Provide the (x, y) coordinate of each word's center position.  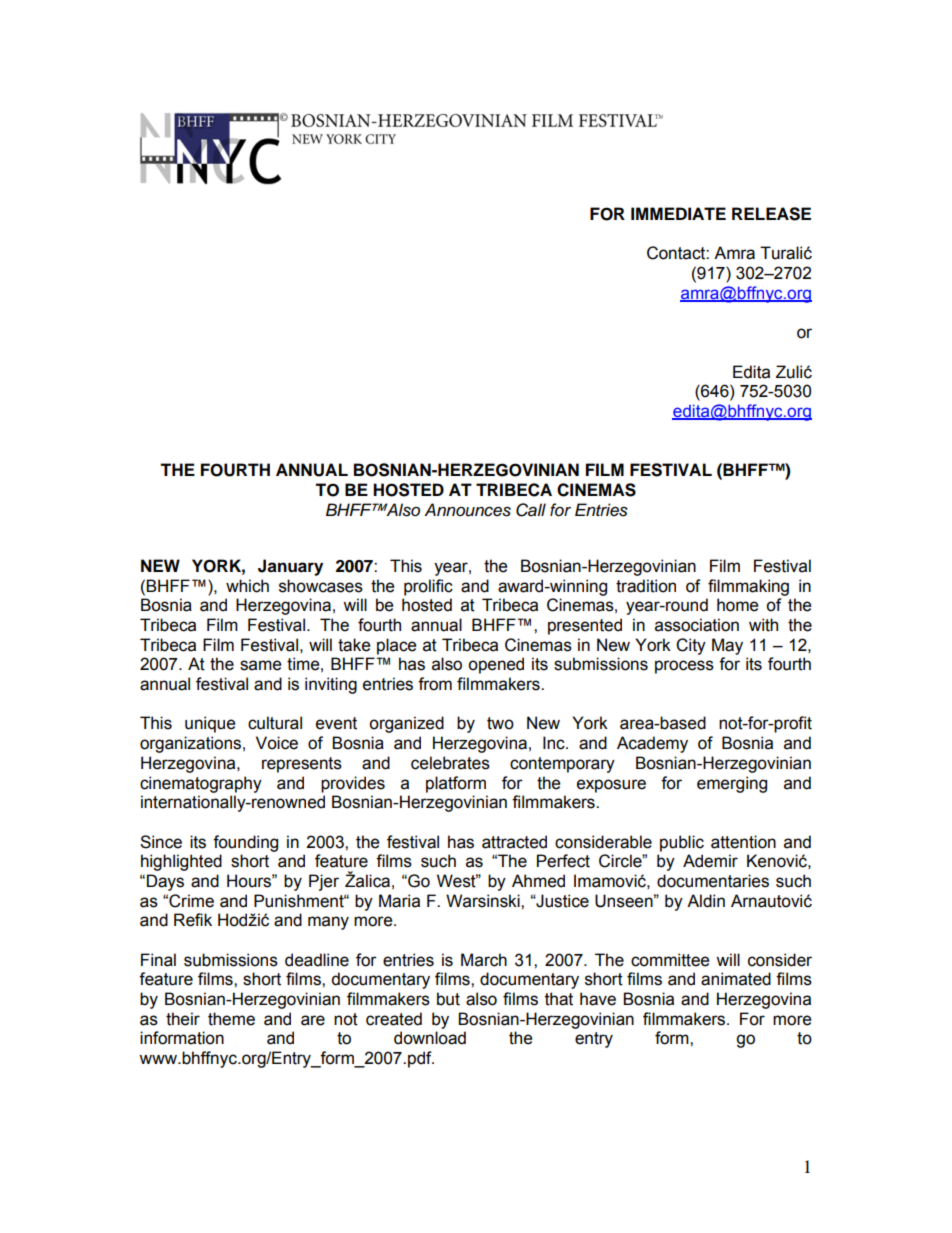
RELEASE (771, 214)
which (247, 586)
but (448, 999)
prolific (428, 587)
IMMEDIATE (678, 213)
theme (231, 1019)
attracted (514, 842)
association (697, 625)
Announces (467, 510)
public (682, 843)
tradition (646, 586)
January (290, 567)
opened (496, 665)
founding (245, 843)
